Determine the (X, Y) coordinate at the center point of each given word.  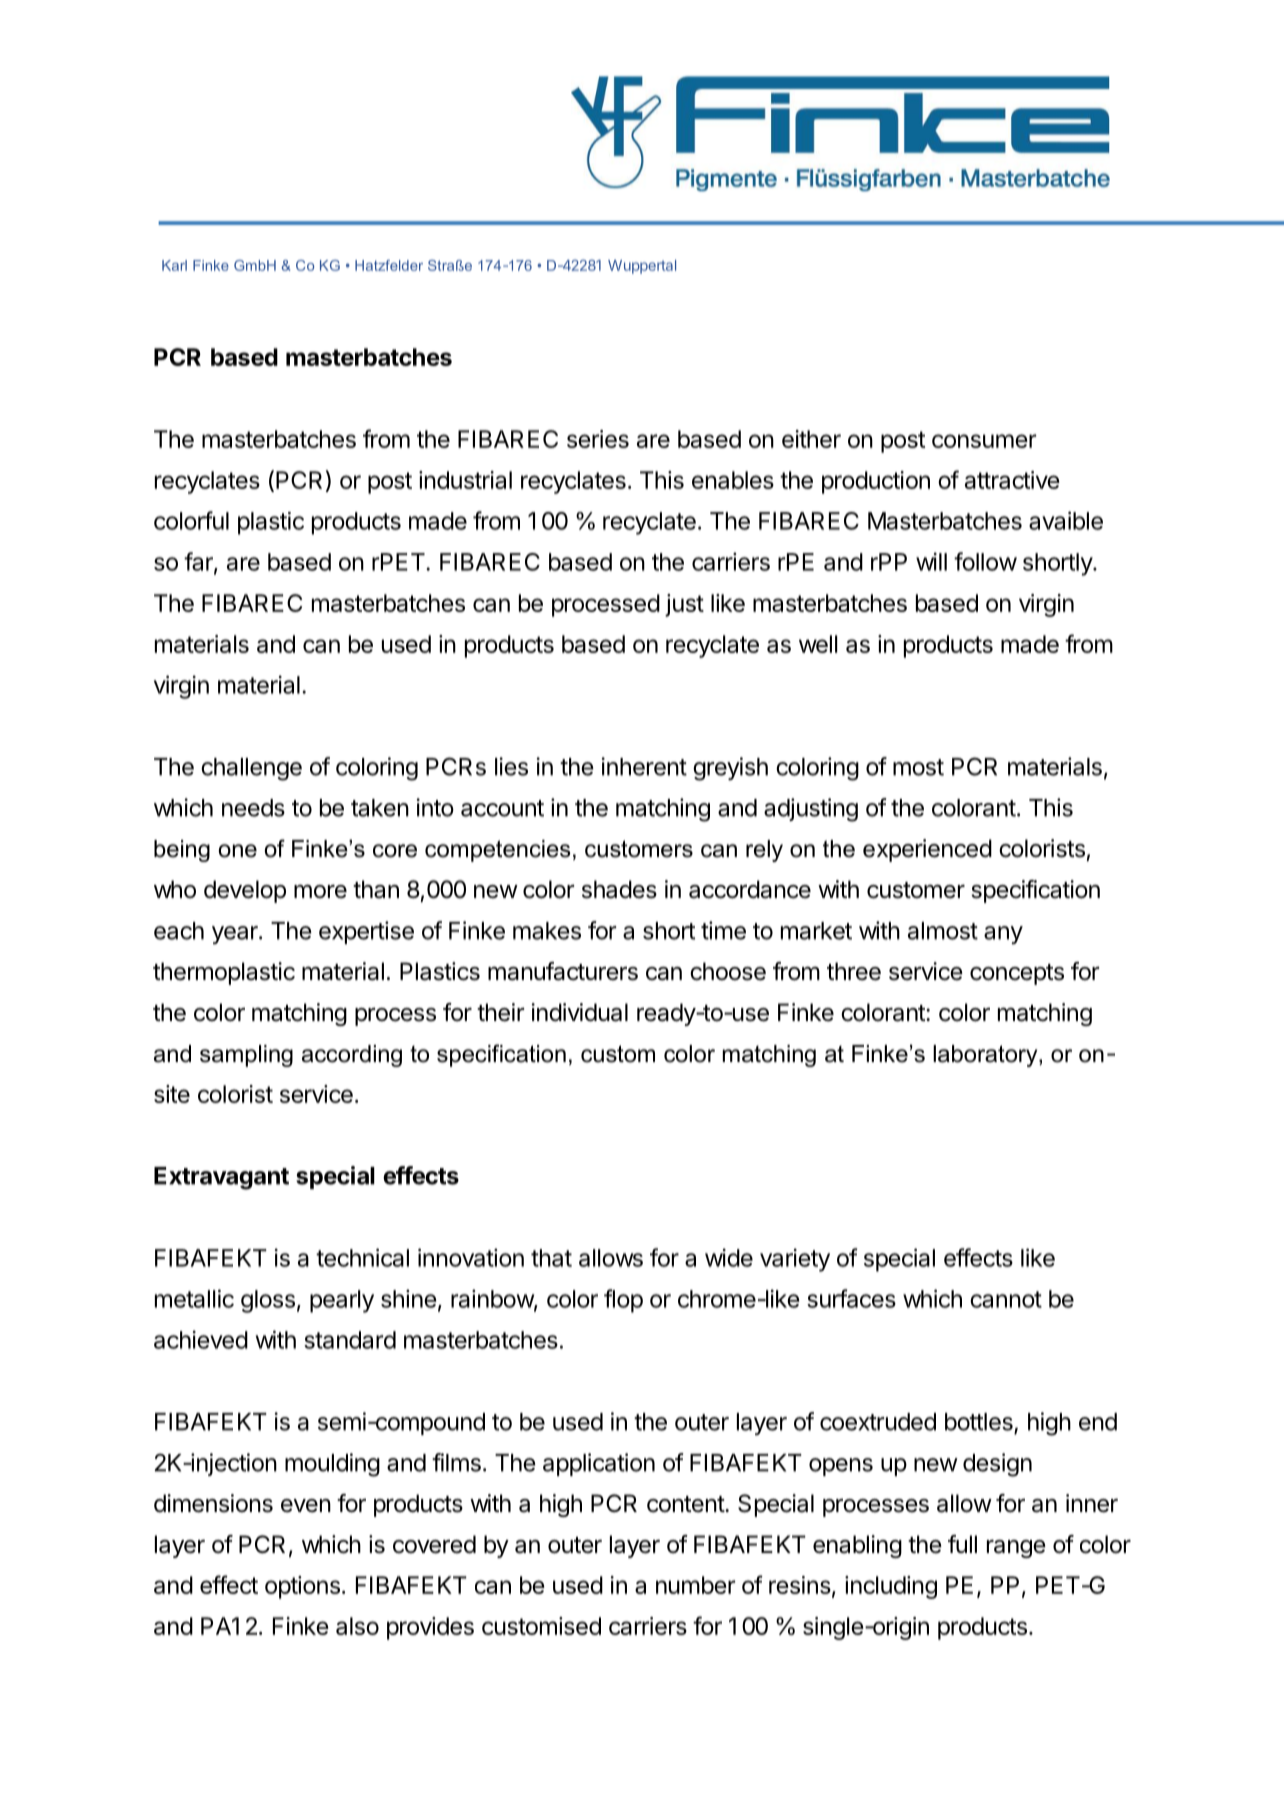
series (598, 439)
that (551, 1258)
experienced (927, 850)
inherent (644, 766)
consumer (984, 441)
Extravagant (221, 1178)
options (302, 1587)
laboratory (986, 1056)
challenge (251, 769)
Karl (174, 265)
